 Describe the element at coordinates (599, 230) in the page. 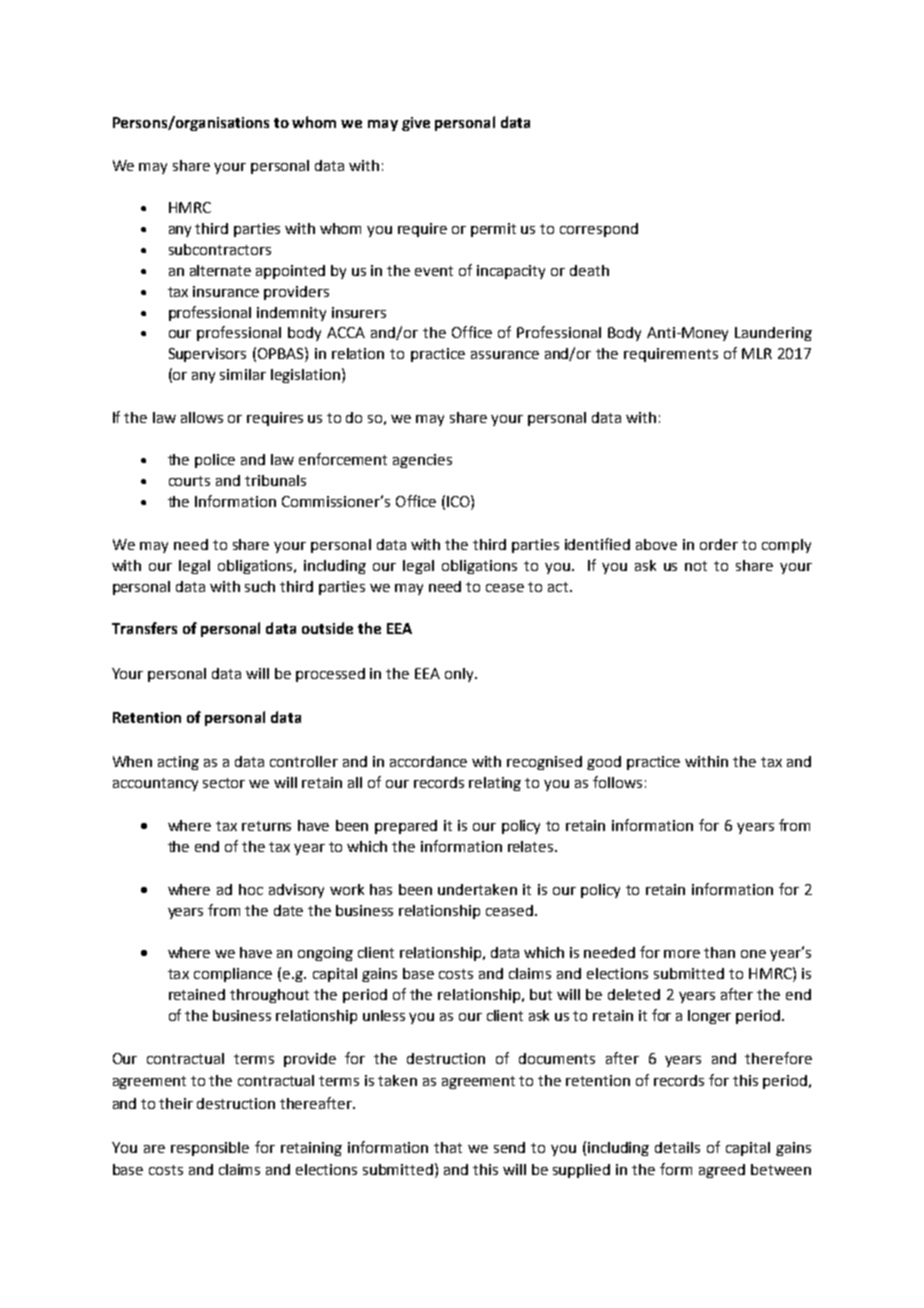

I see `correspond` at that location.
